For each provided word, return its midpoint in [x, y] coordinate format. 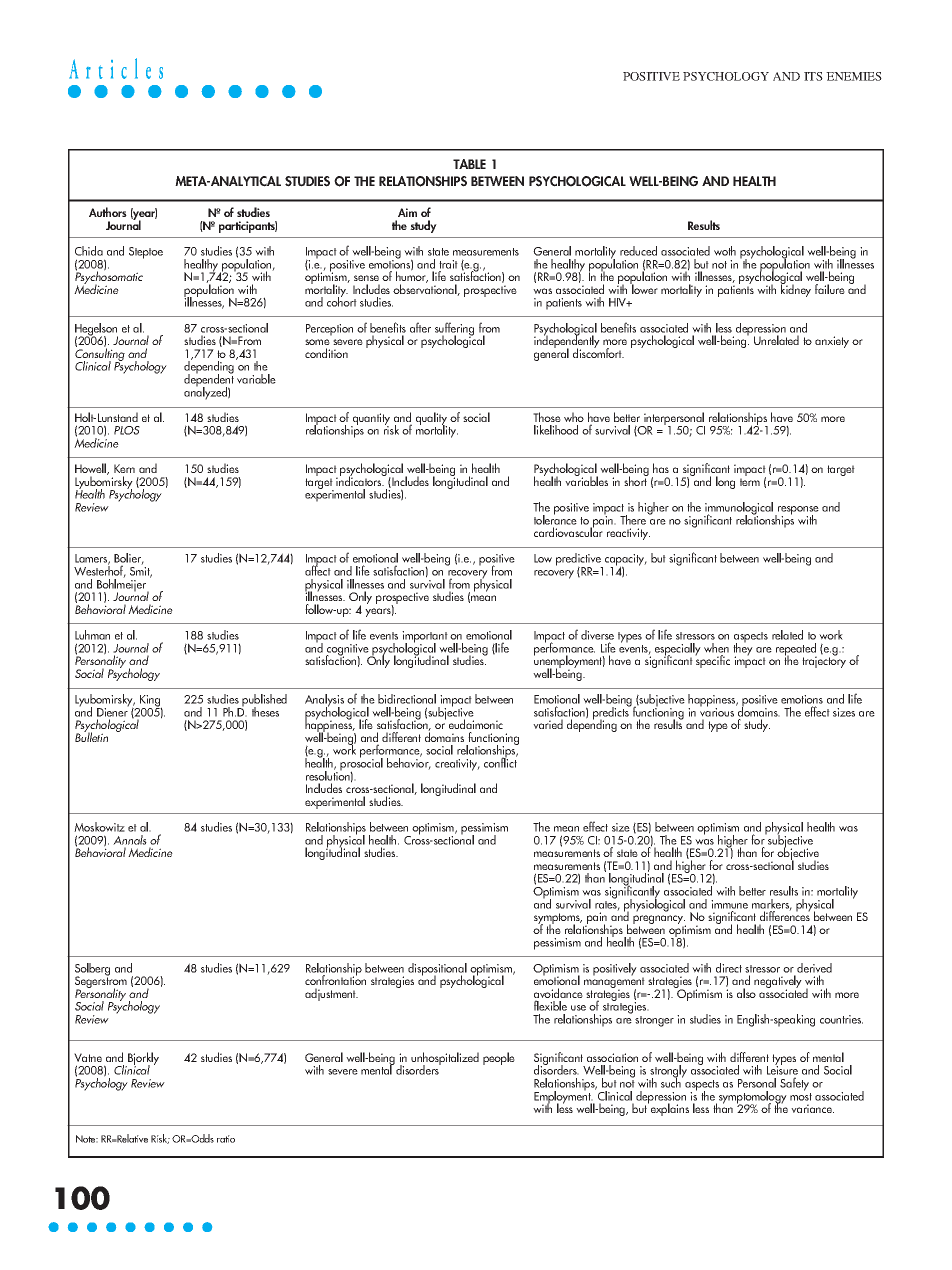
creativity [457, 765]
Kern [124, 468]
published [264, 701]
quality [433, 420]
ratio [226, 1139]
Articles [116, 68]
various [717, 711]
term [750, 482]
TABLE [469, 164]
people [499, 1058]
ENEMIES [854, 76]
